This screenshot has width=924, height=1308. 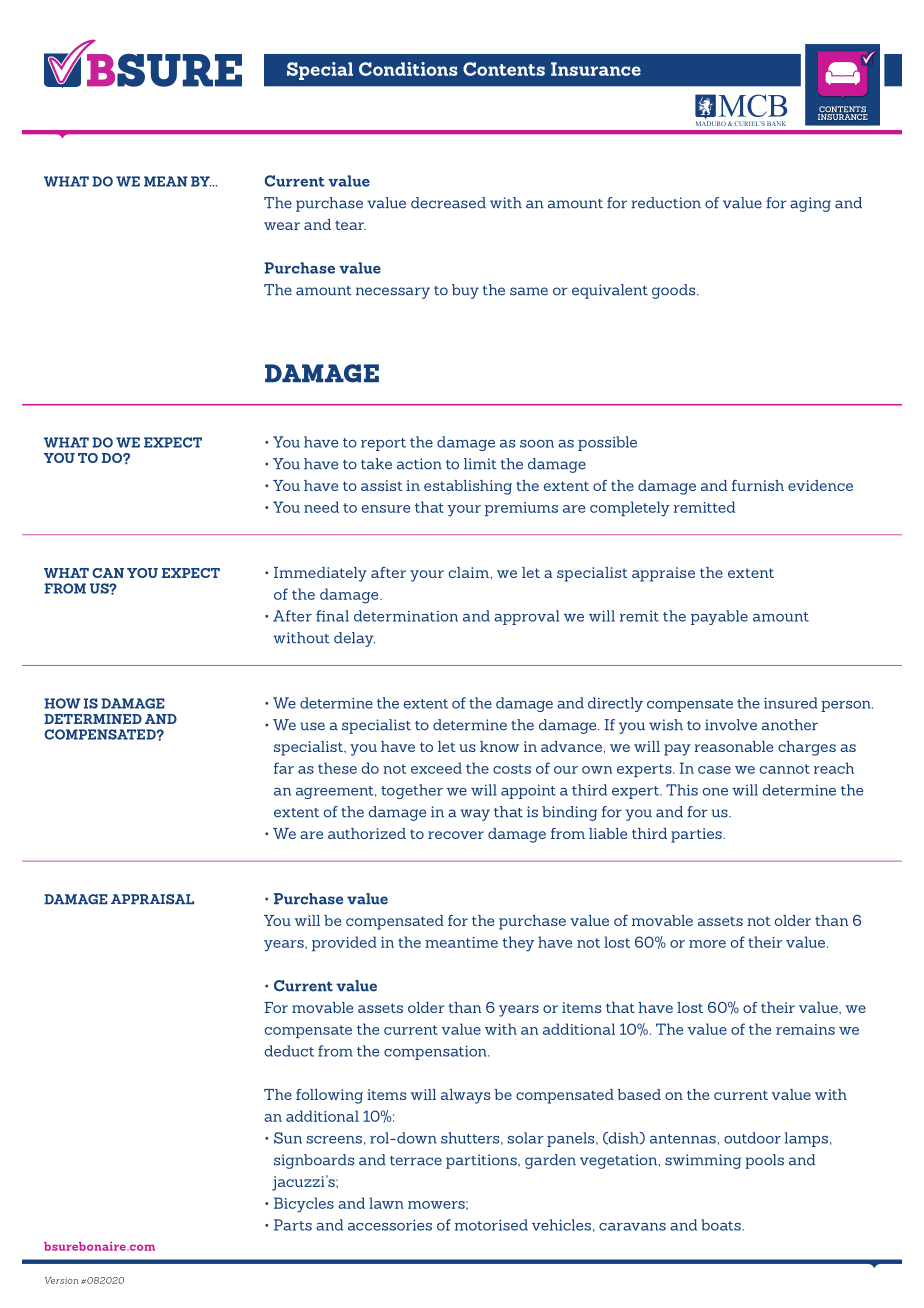 What do you see at coordinates (491, 1225) in the screenshot?
I see `motorised` at bounding box center [491, 1225].
